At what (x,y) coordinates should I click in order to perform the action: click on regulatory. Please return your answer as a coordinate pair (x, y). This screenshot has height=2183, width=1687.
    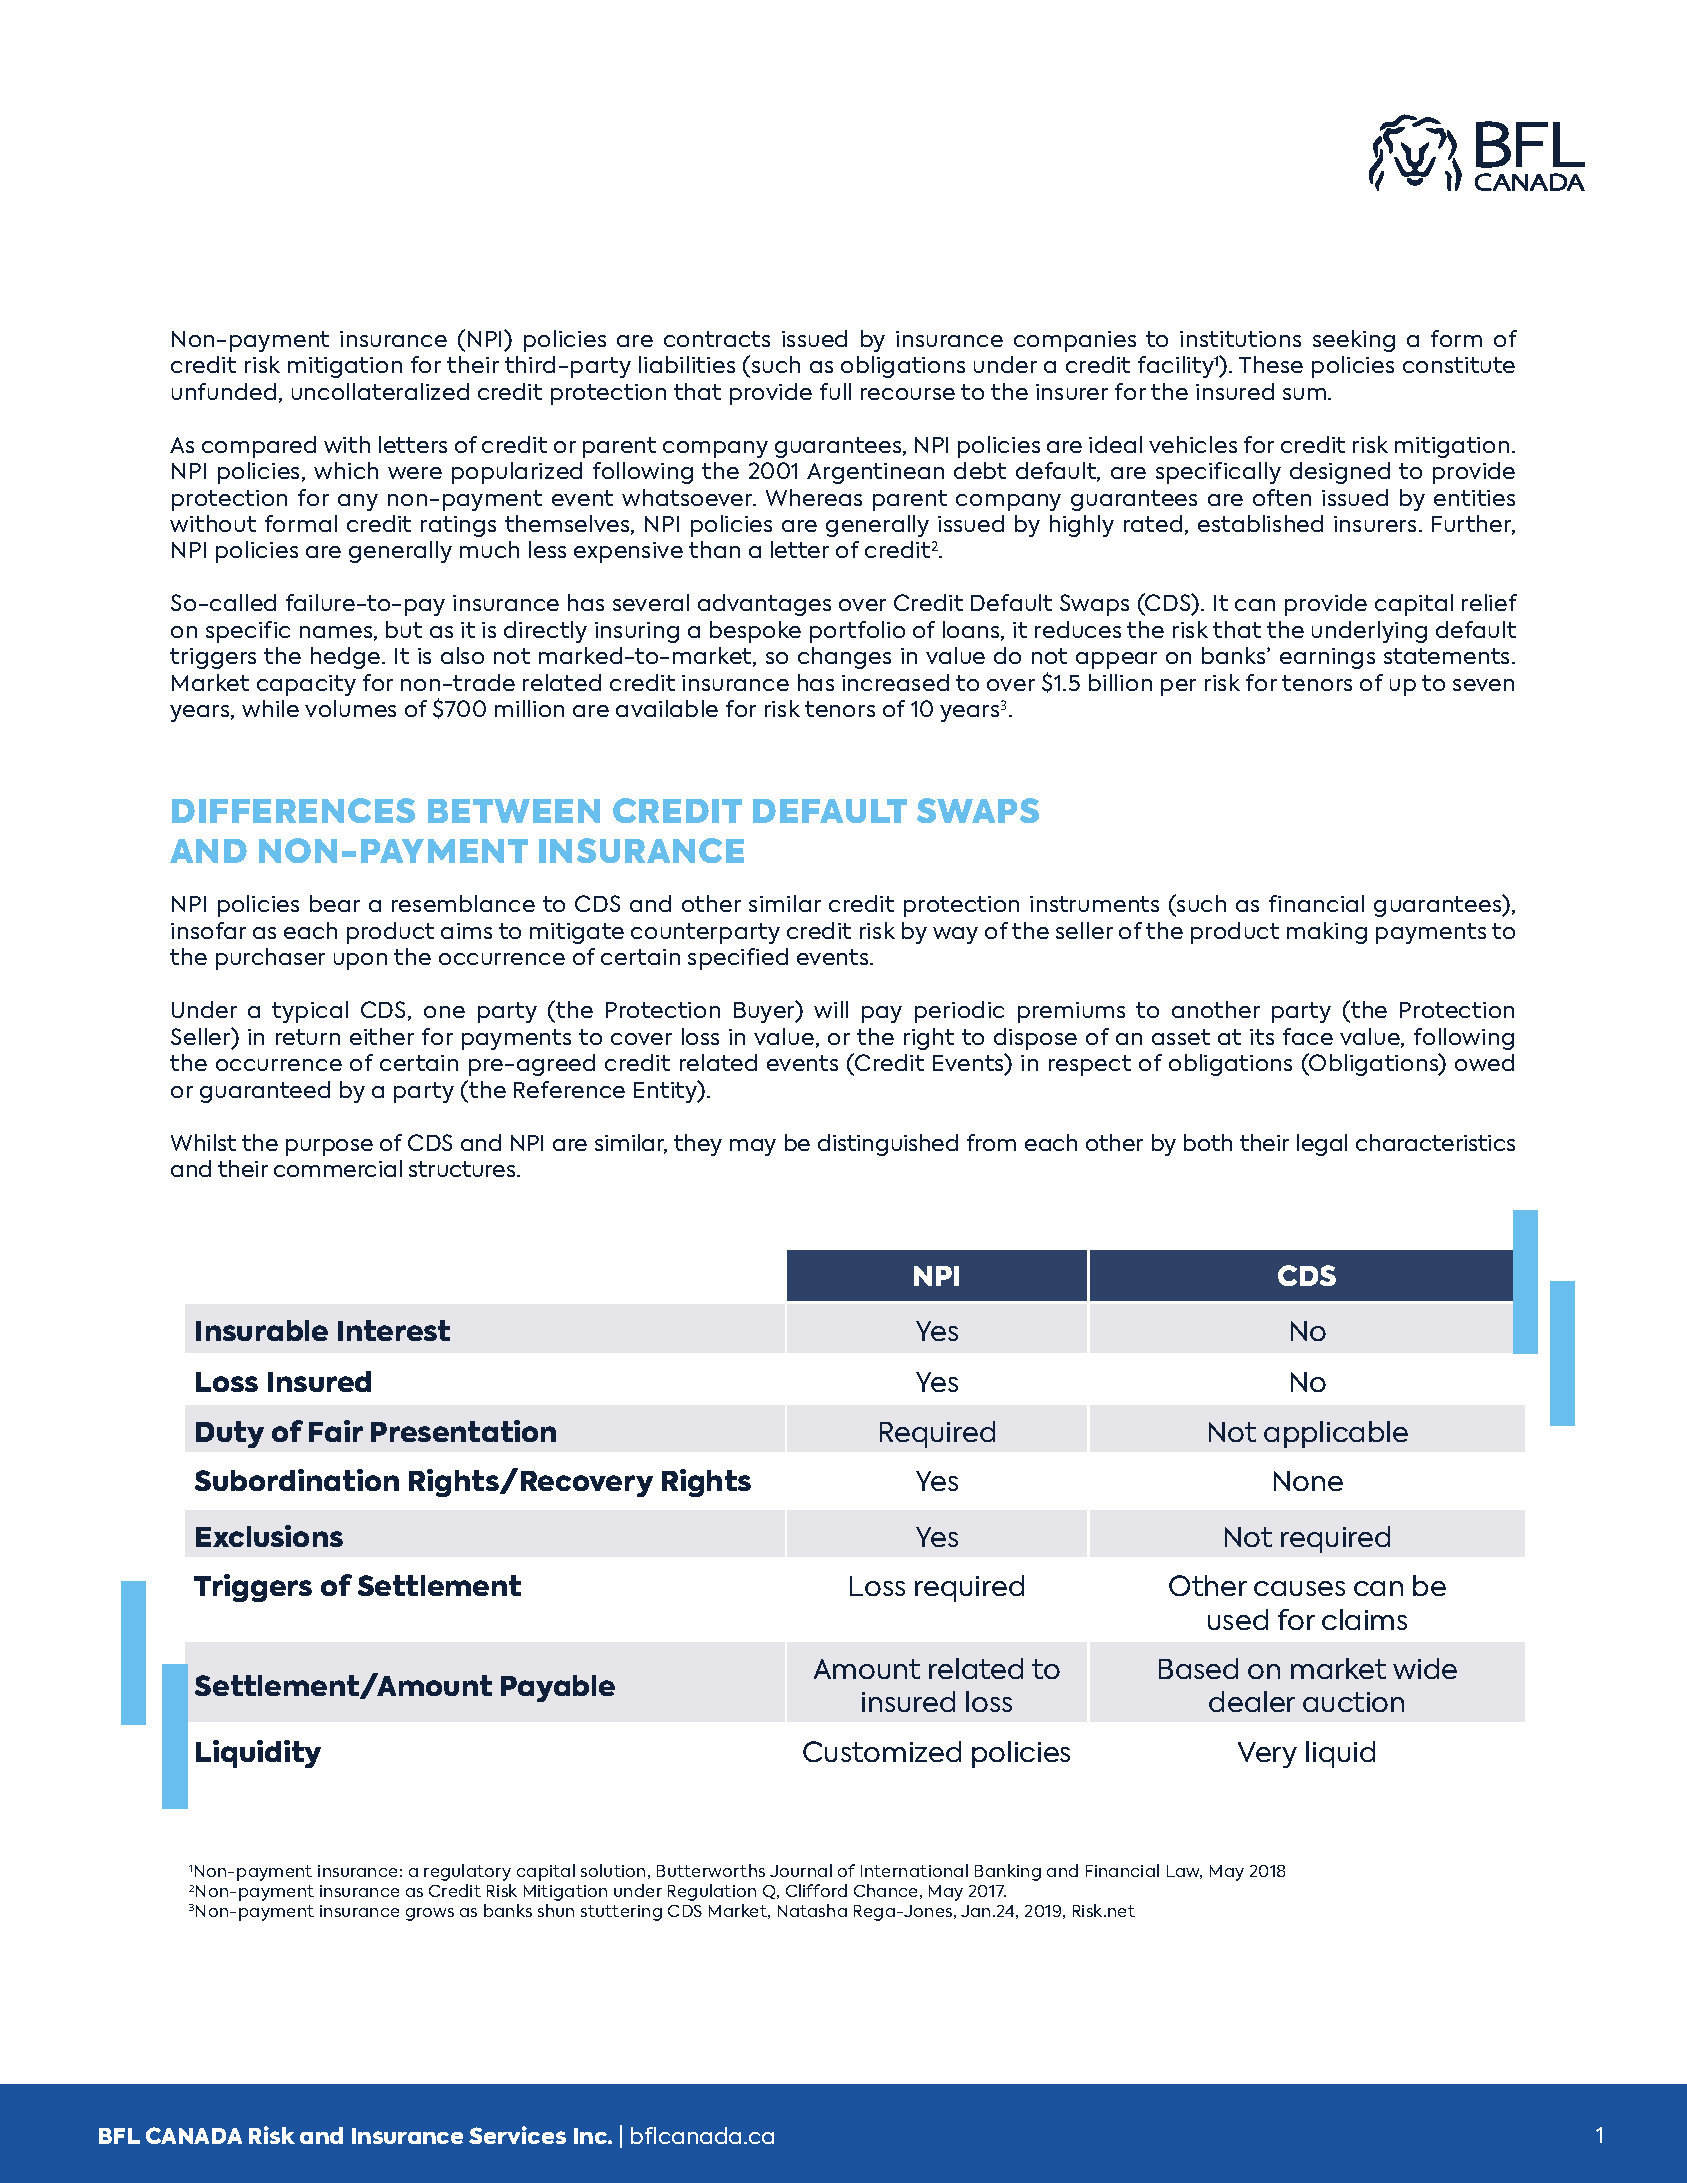
    Looking at the image, I should click on (467, 1872).
